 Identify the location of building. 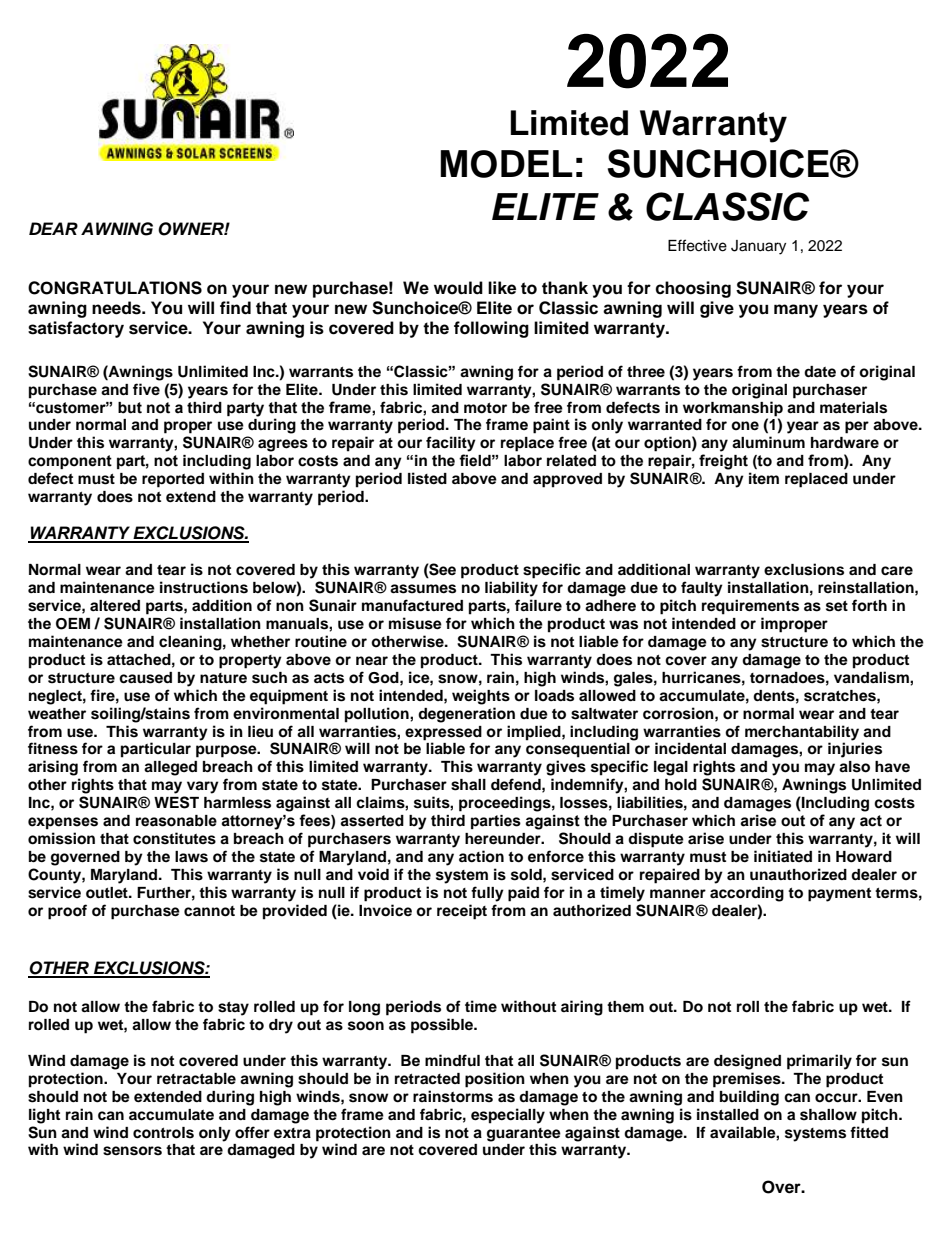
(749, 1098).
